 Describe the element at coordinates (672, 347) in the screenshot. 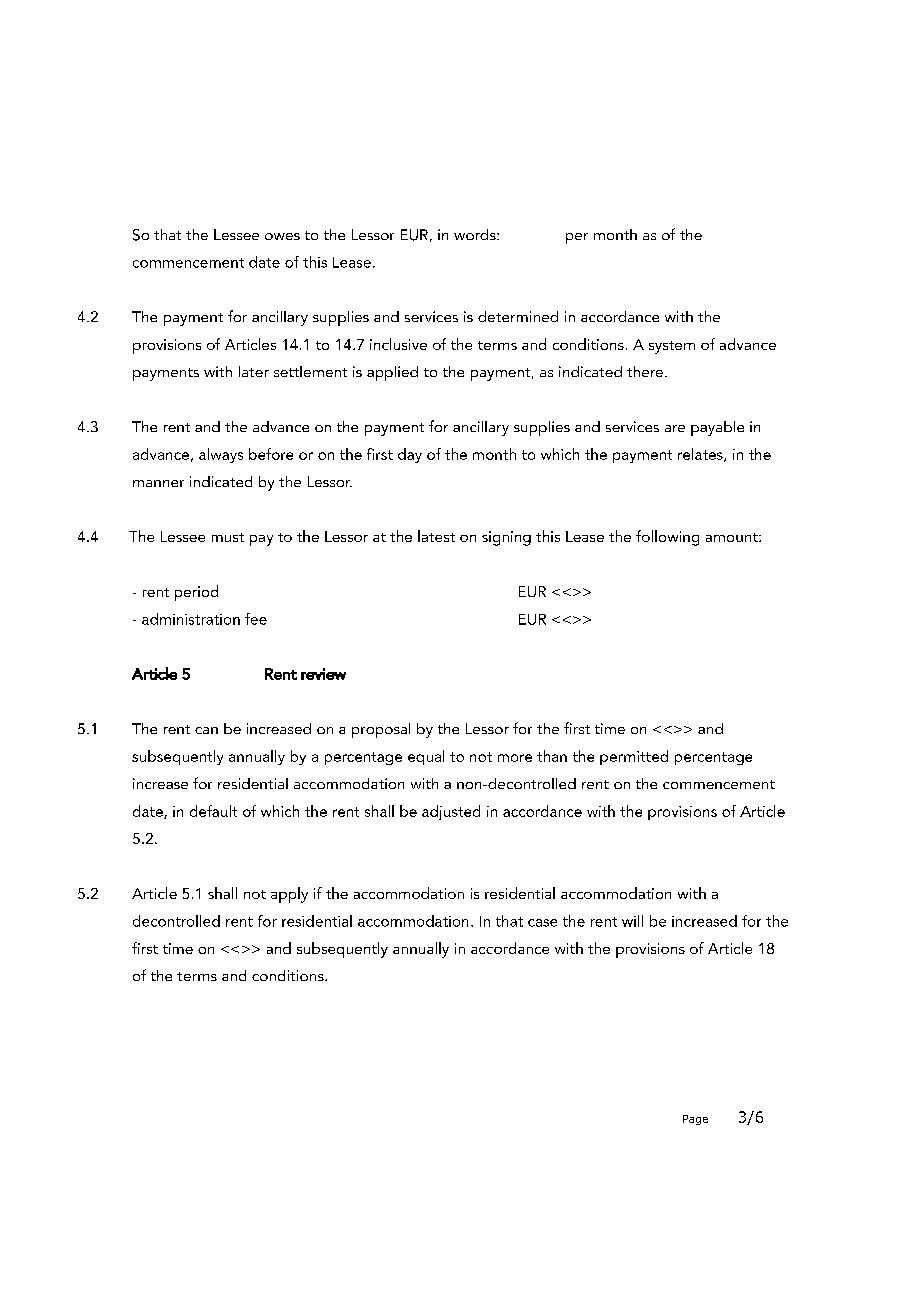

I see `system` at that location.
